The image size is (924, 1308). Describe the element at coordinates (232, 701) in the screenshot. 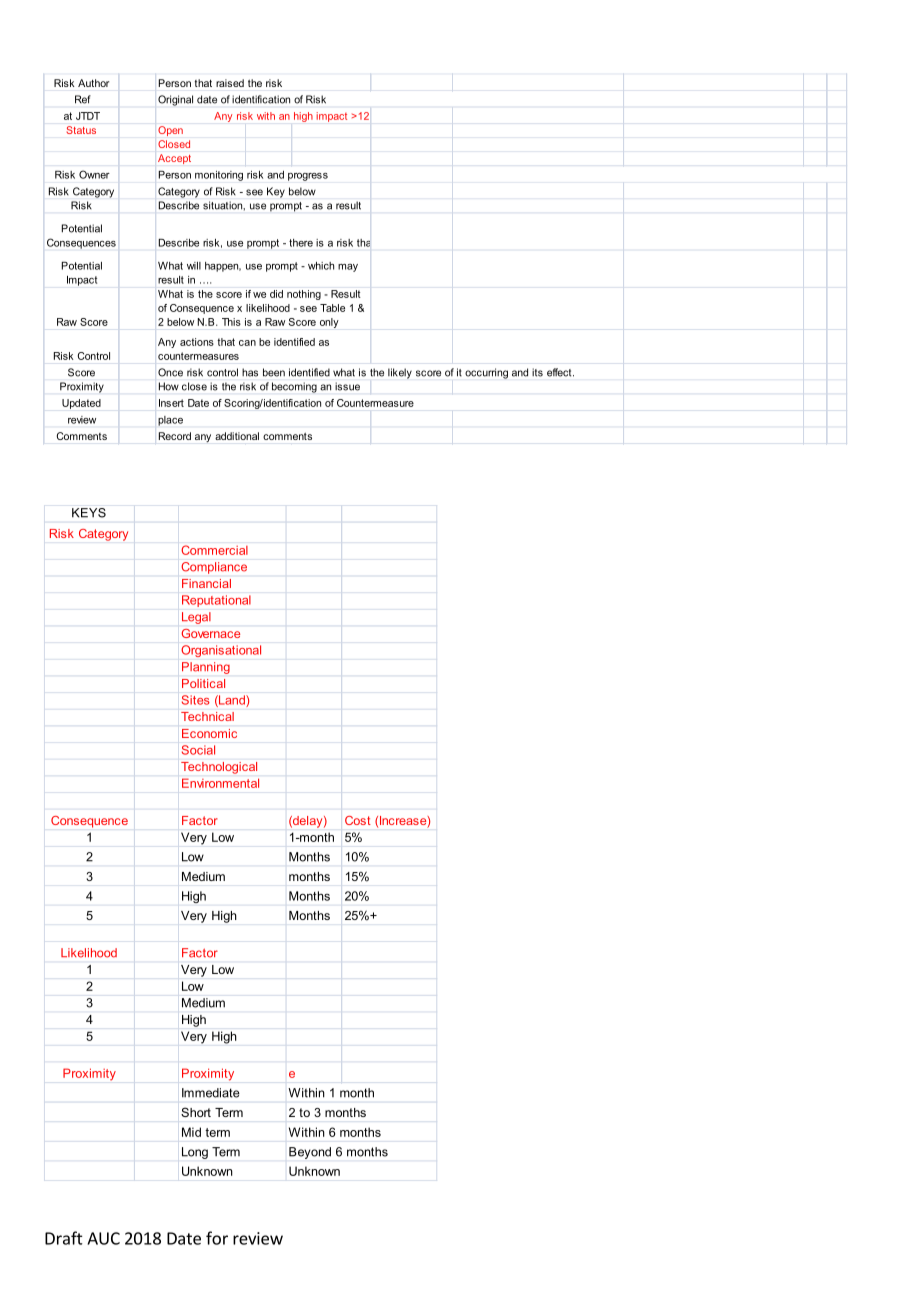

I see `Land` at that location.
